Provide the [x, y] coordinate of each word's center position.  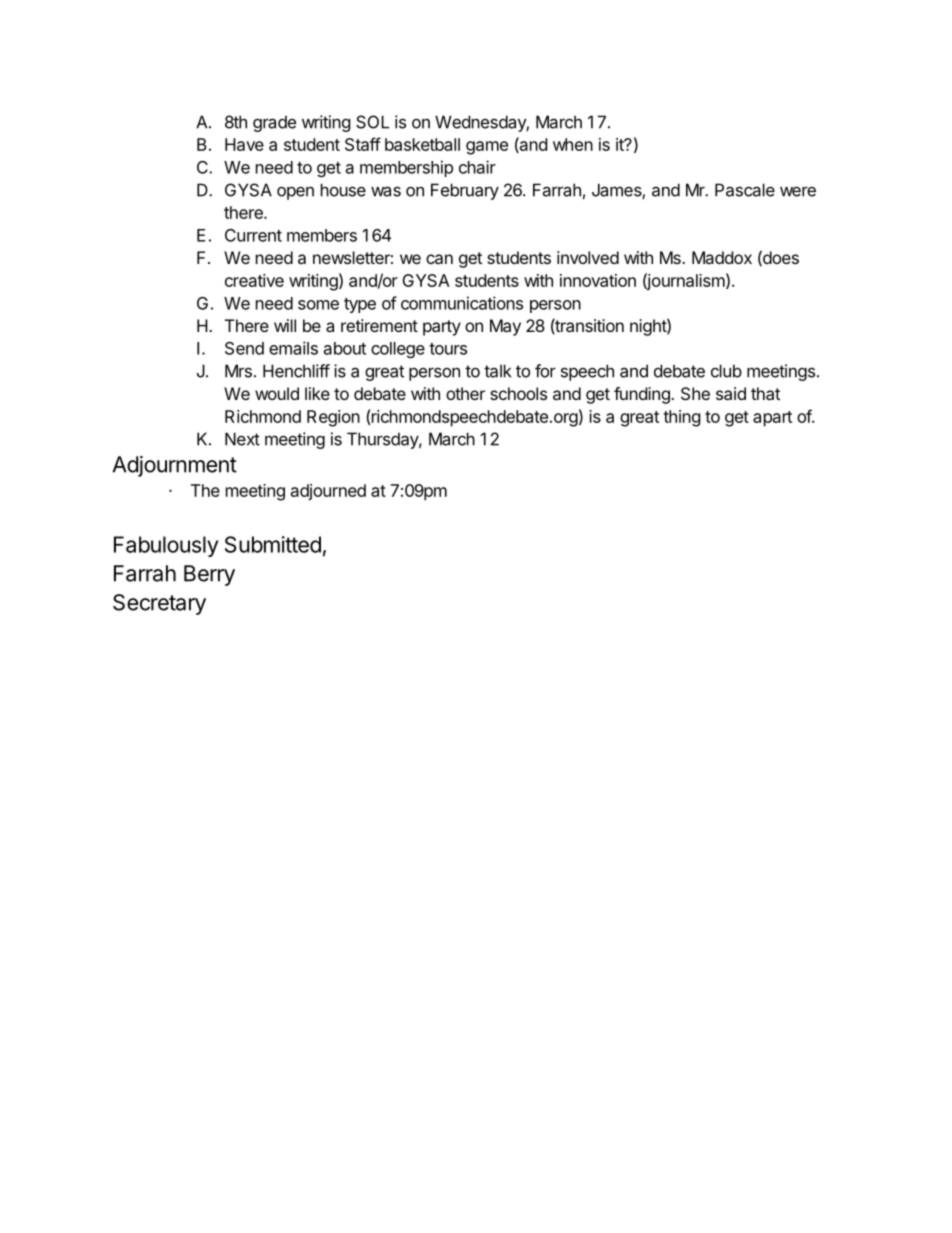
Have [244, 144]
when [573, 144]
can [439, 259]
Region [333, 418]
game [487, 148]
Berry [209, 575]
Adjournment [175, 466]
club [726, 371]
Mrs [238, 371]
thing [682, 418]
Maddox [722, 257]
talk [497, 371]
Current [253, 235]
